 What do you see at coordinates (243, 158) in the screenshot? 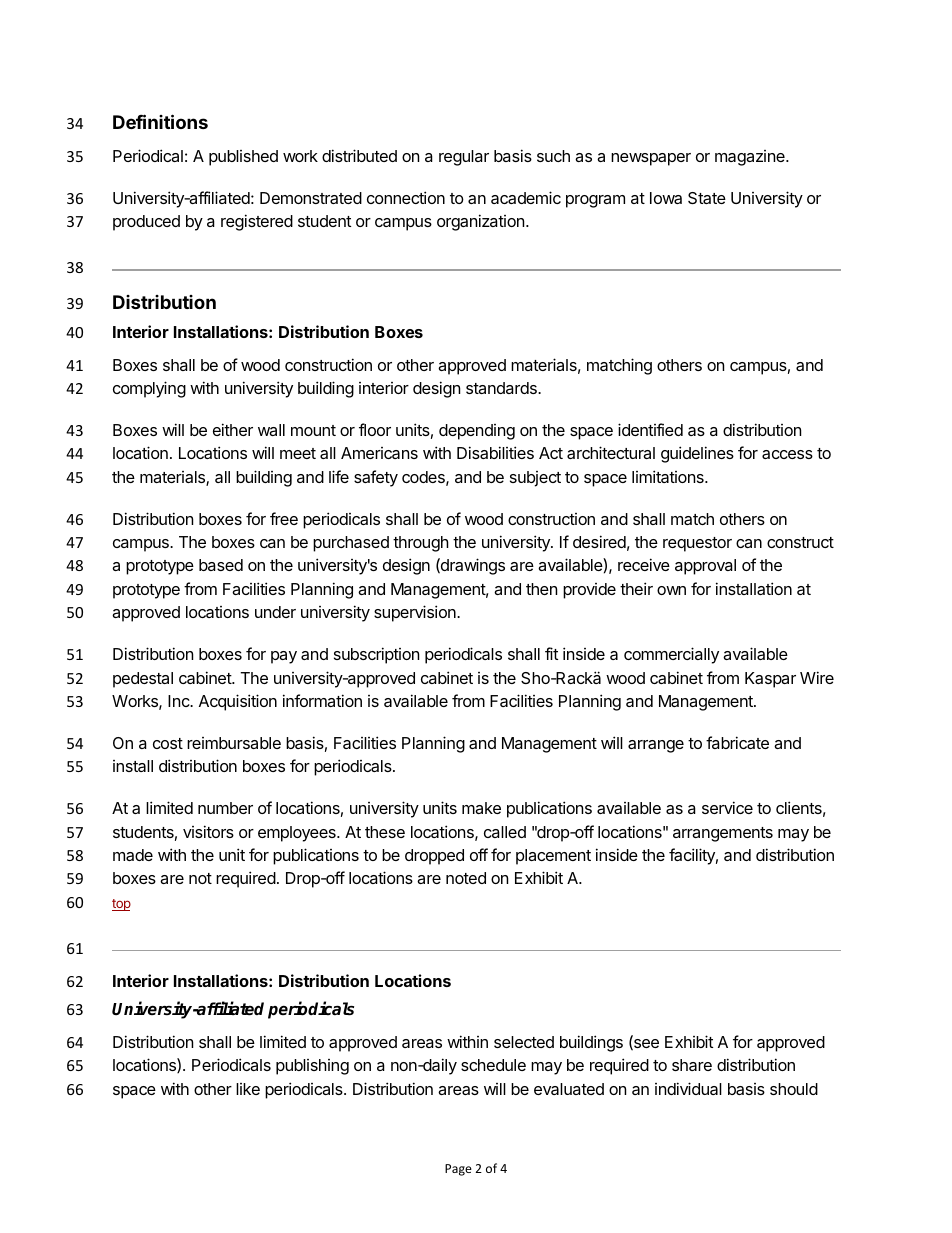
I see `published` at bounding box center [243, 158].
